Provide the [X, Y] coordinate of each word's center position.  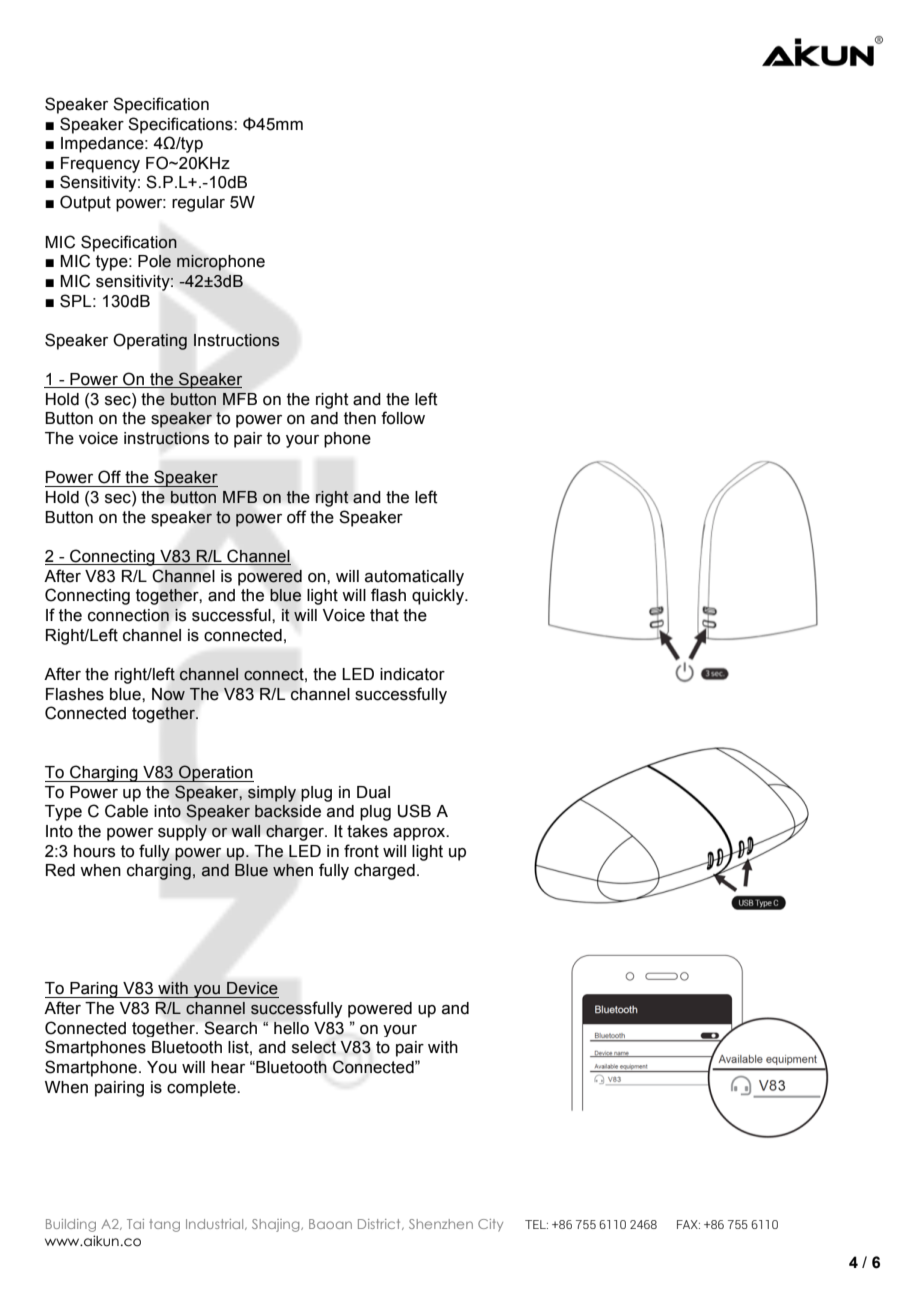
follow [403, 418]
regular [198, 204]
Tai [135, 1224]
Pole [154, 261]
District [380, 1224]
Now [168, 694]
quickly [439, 597]
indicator [412, 674]
